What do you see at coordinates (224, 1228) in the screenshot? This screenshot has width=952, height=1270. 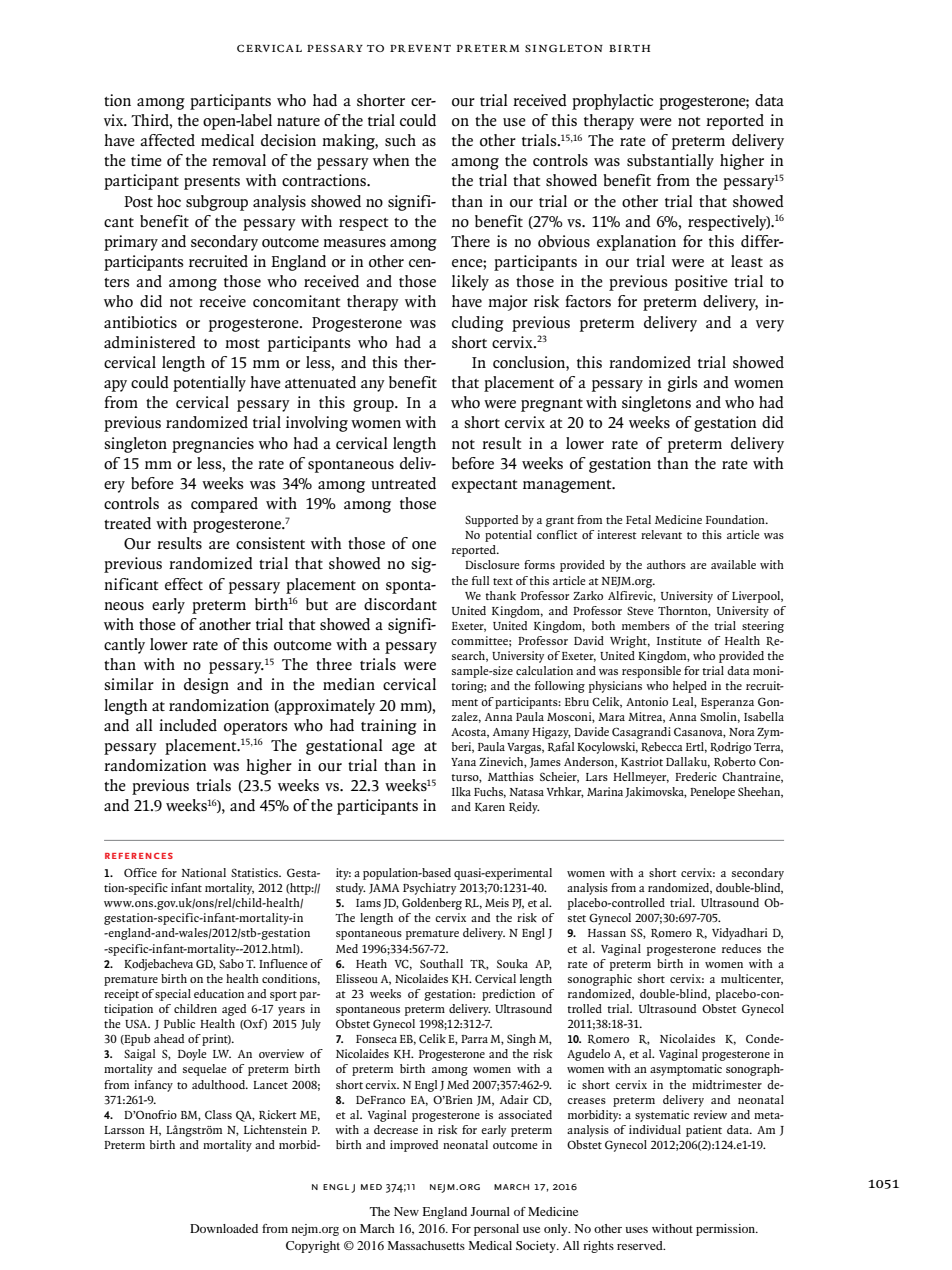 I see `Downloaded` at bounding box center [224, 1228].
